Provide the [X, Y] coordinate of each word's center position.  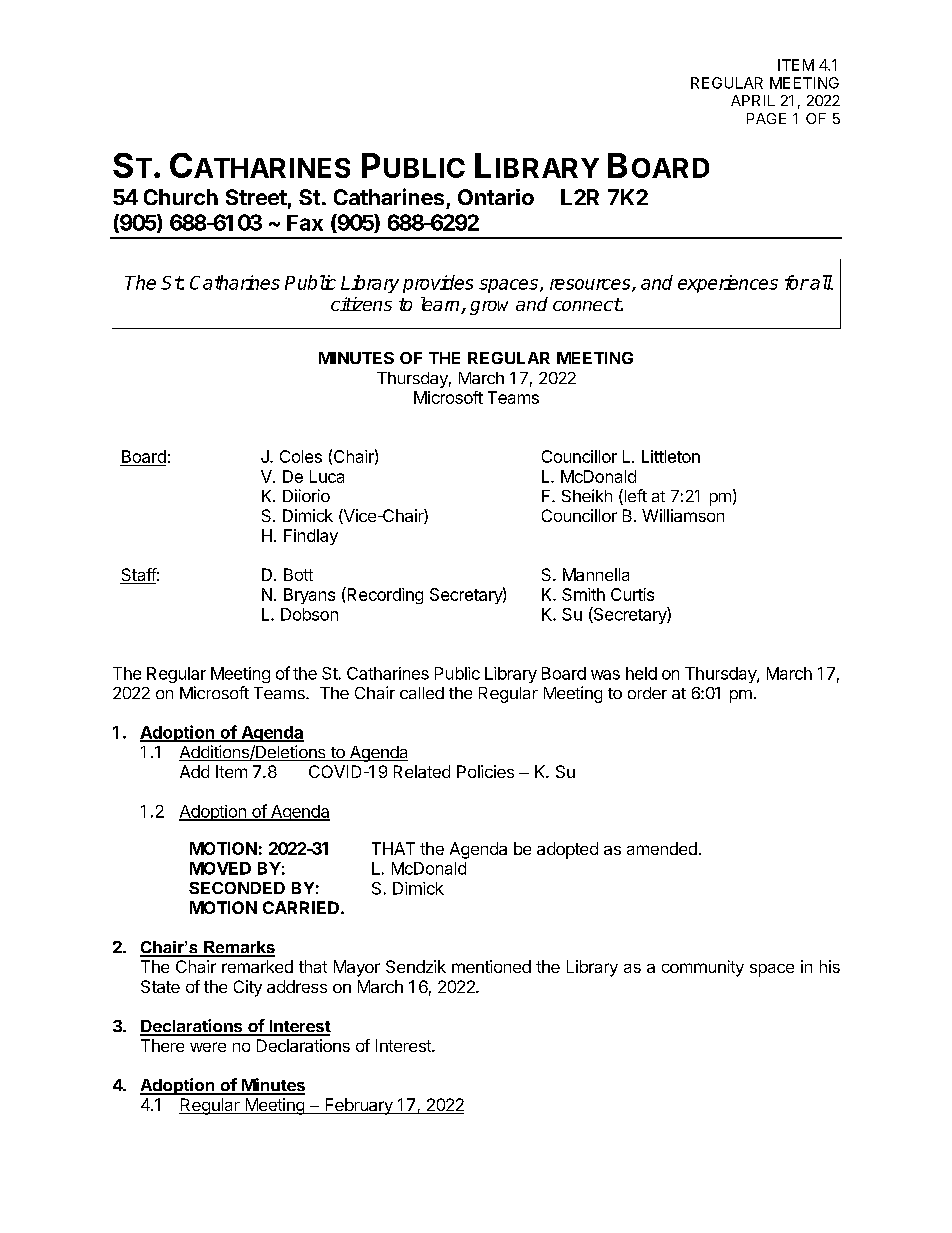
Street [256, 197]
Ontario [496, 197]
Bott [298, 574]
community [703, 968]
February [359, 1106]
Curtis [632, 594]
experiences [728, 284]
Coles [301, 456]
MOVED [220, 868]
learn [441, 305]
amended [662, 848]
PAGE [766, 118]
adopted [567, 850]
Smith [583, 594]
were [208, 1047]
